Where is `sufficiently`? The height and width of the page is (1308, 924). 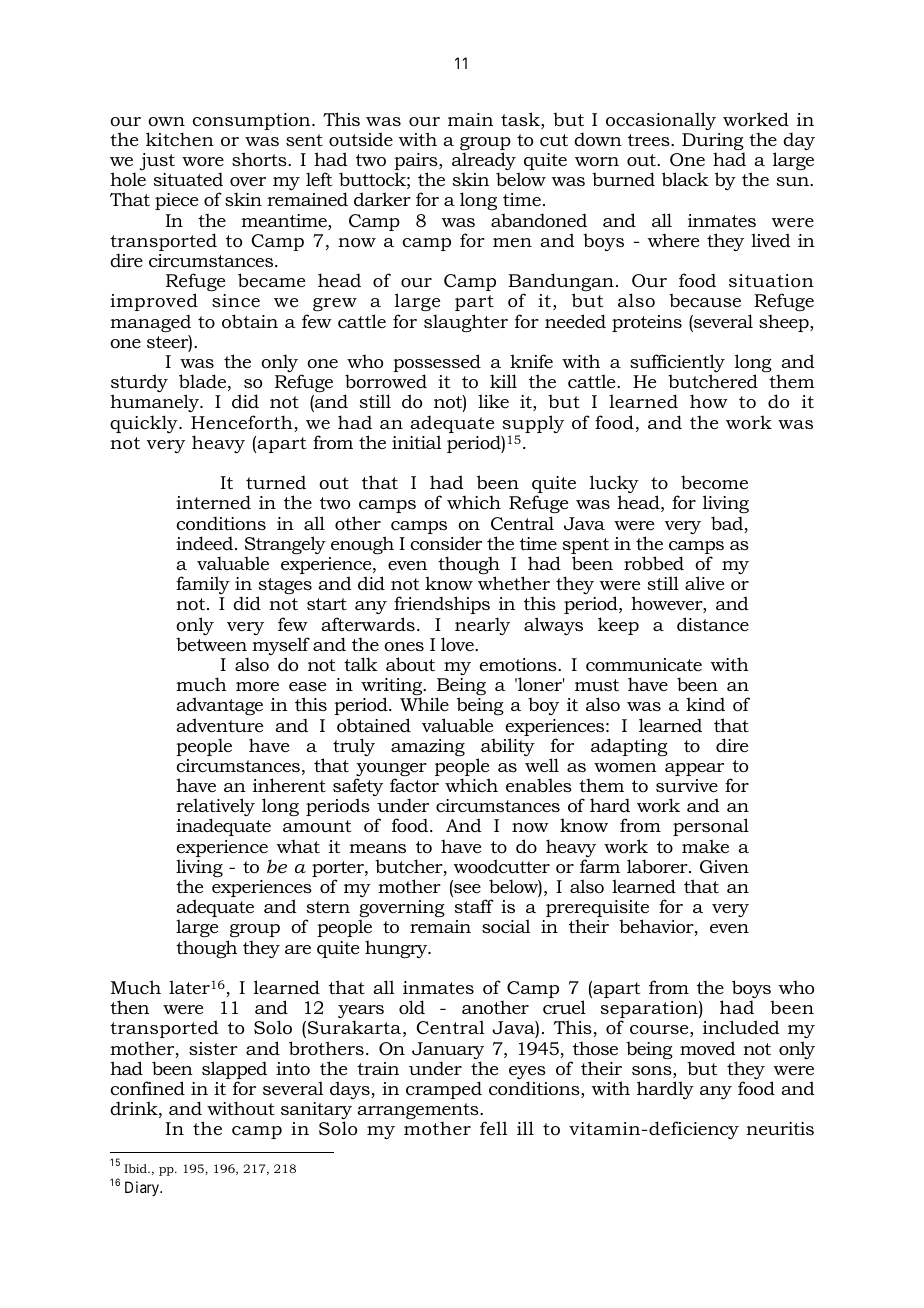
sufficiently is located at coordinates (677, 364).
